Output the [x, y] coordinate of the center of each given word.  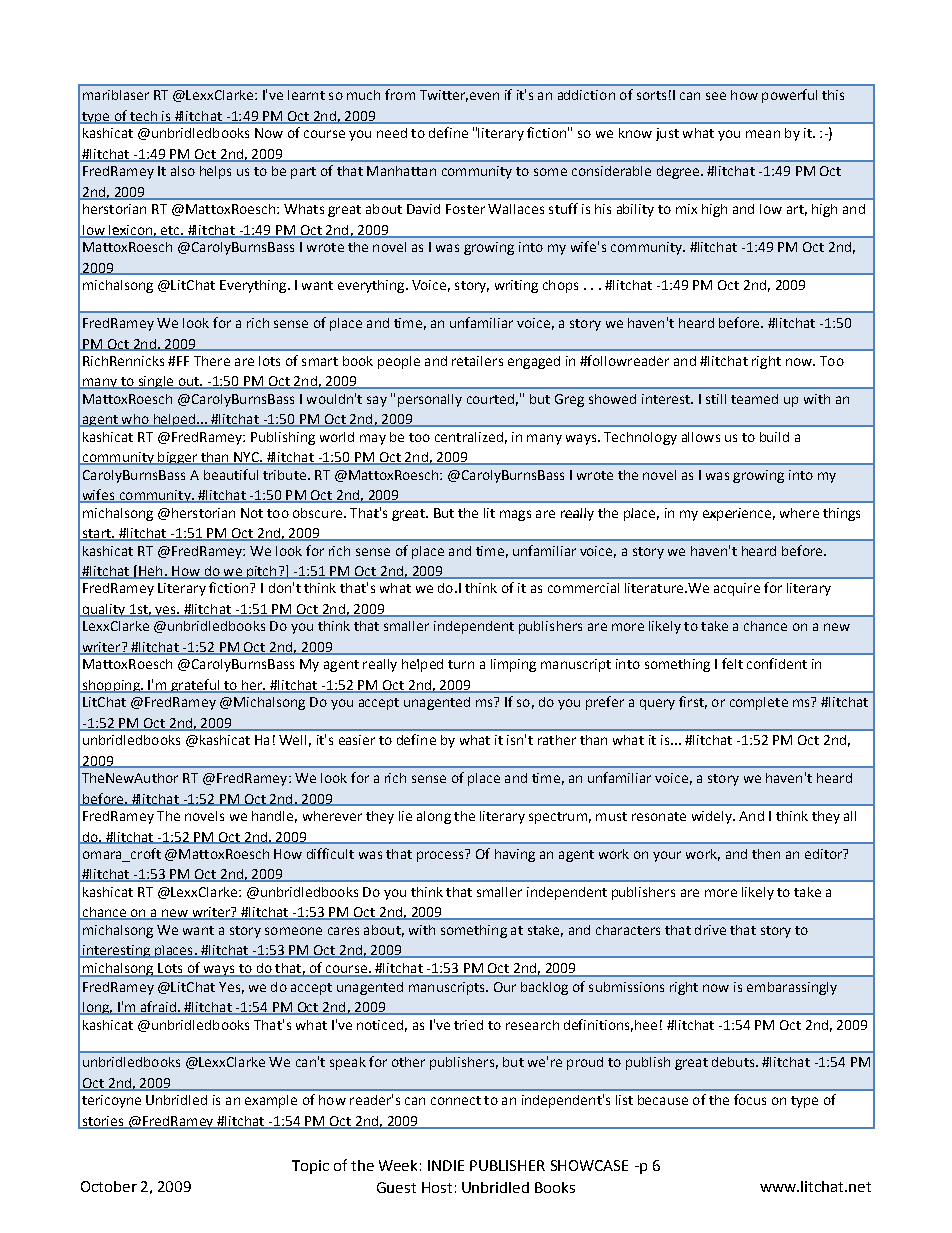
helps [215, 172]
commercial [583, 588]
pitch [262, 572]
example [271, 1101]
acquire [737, 589]
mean [763, 134]
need [392, 133]
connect [456, 1100]
